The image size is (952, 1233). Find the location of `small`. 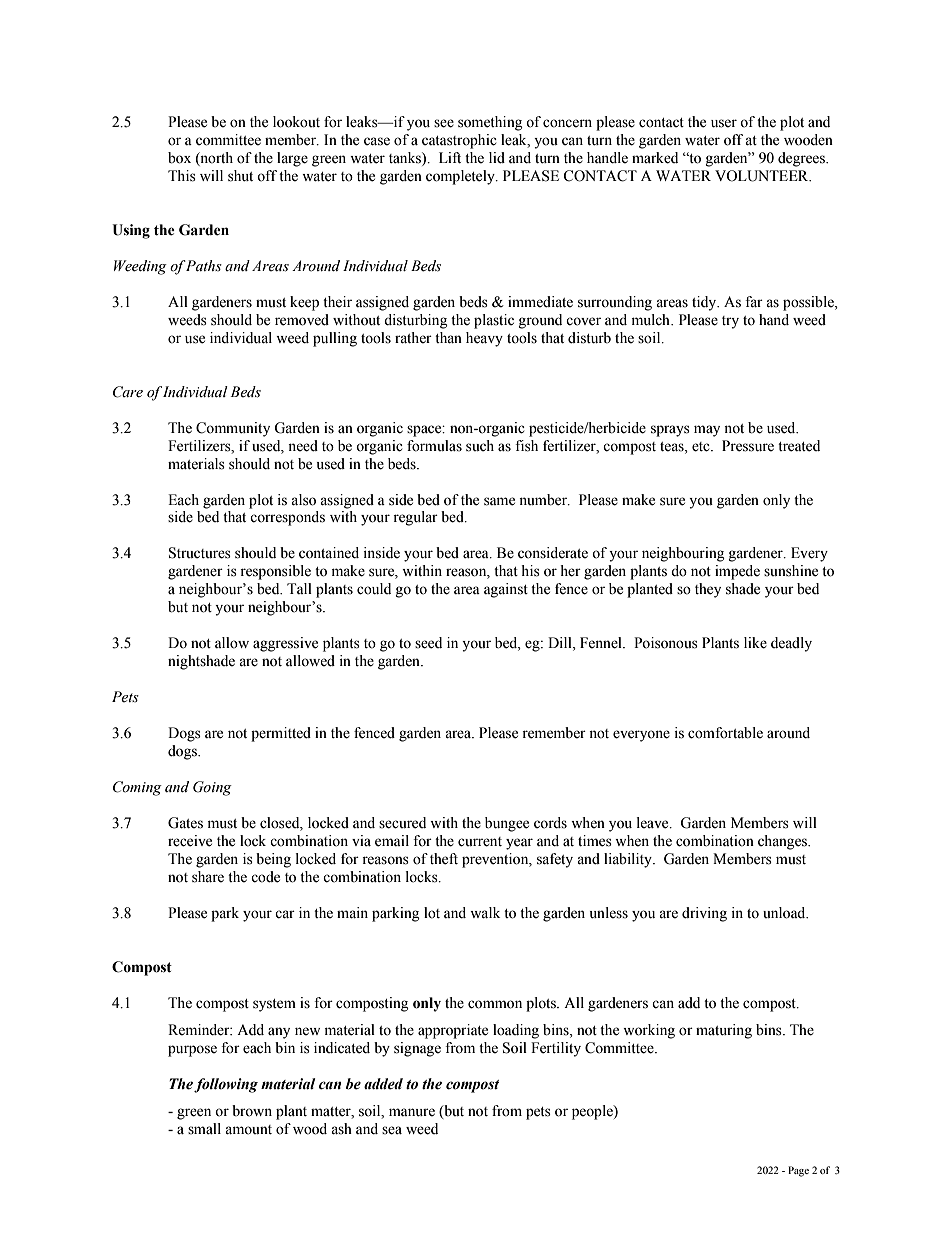

small is located at coordinates (204, 1129).
